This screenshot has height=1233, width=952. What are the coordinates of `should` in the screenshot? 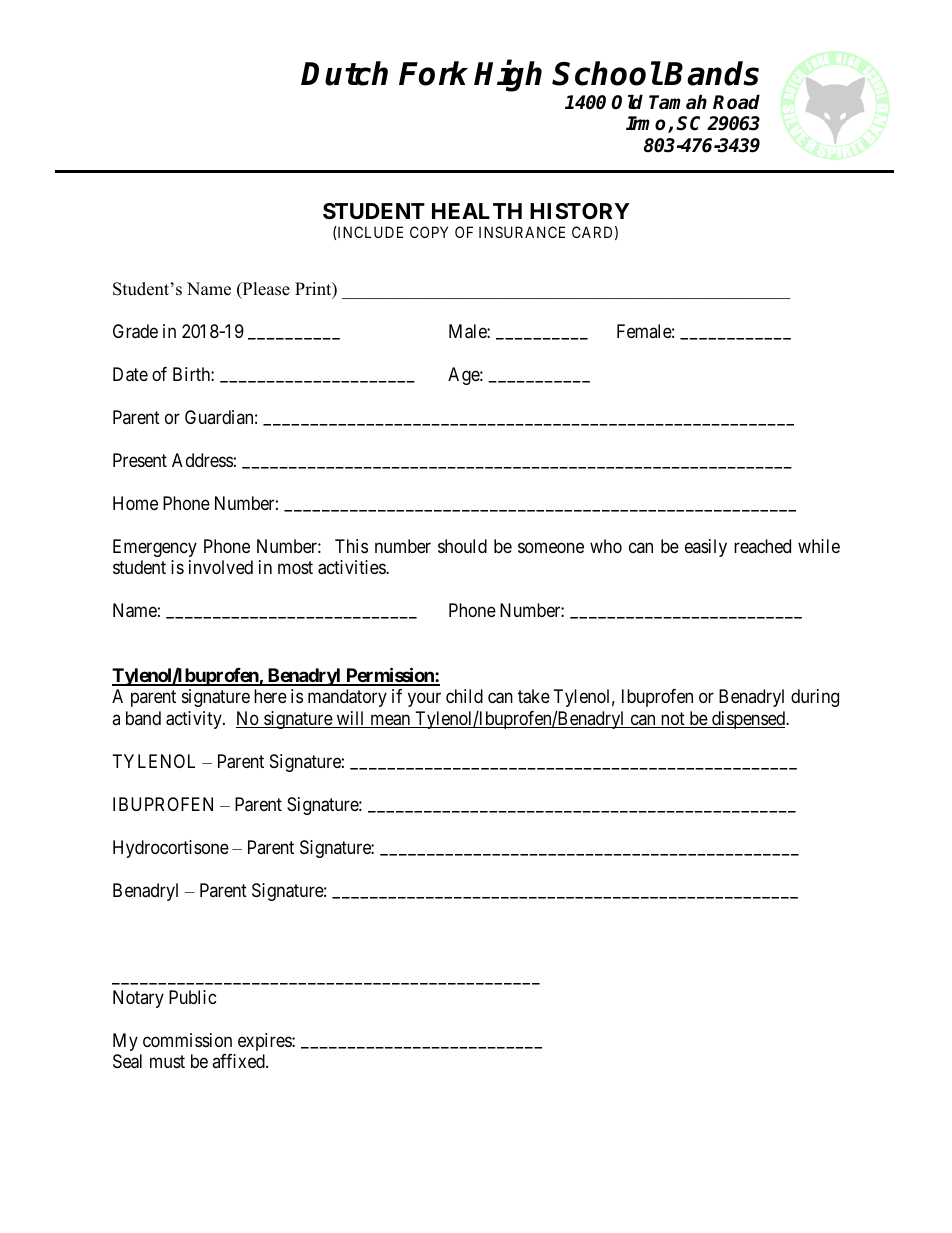 It's located at (462, 546).
